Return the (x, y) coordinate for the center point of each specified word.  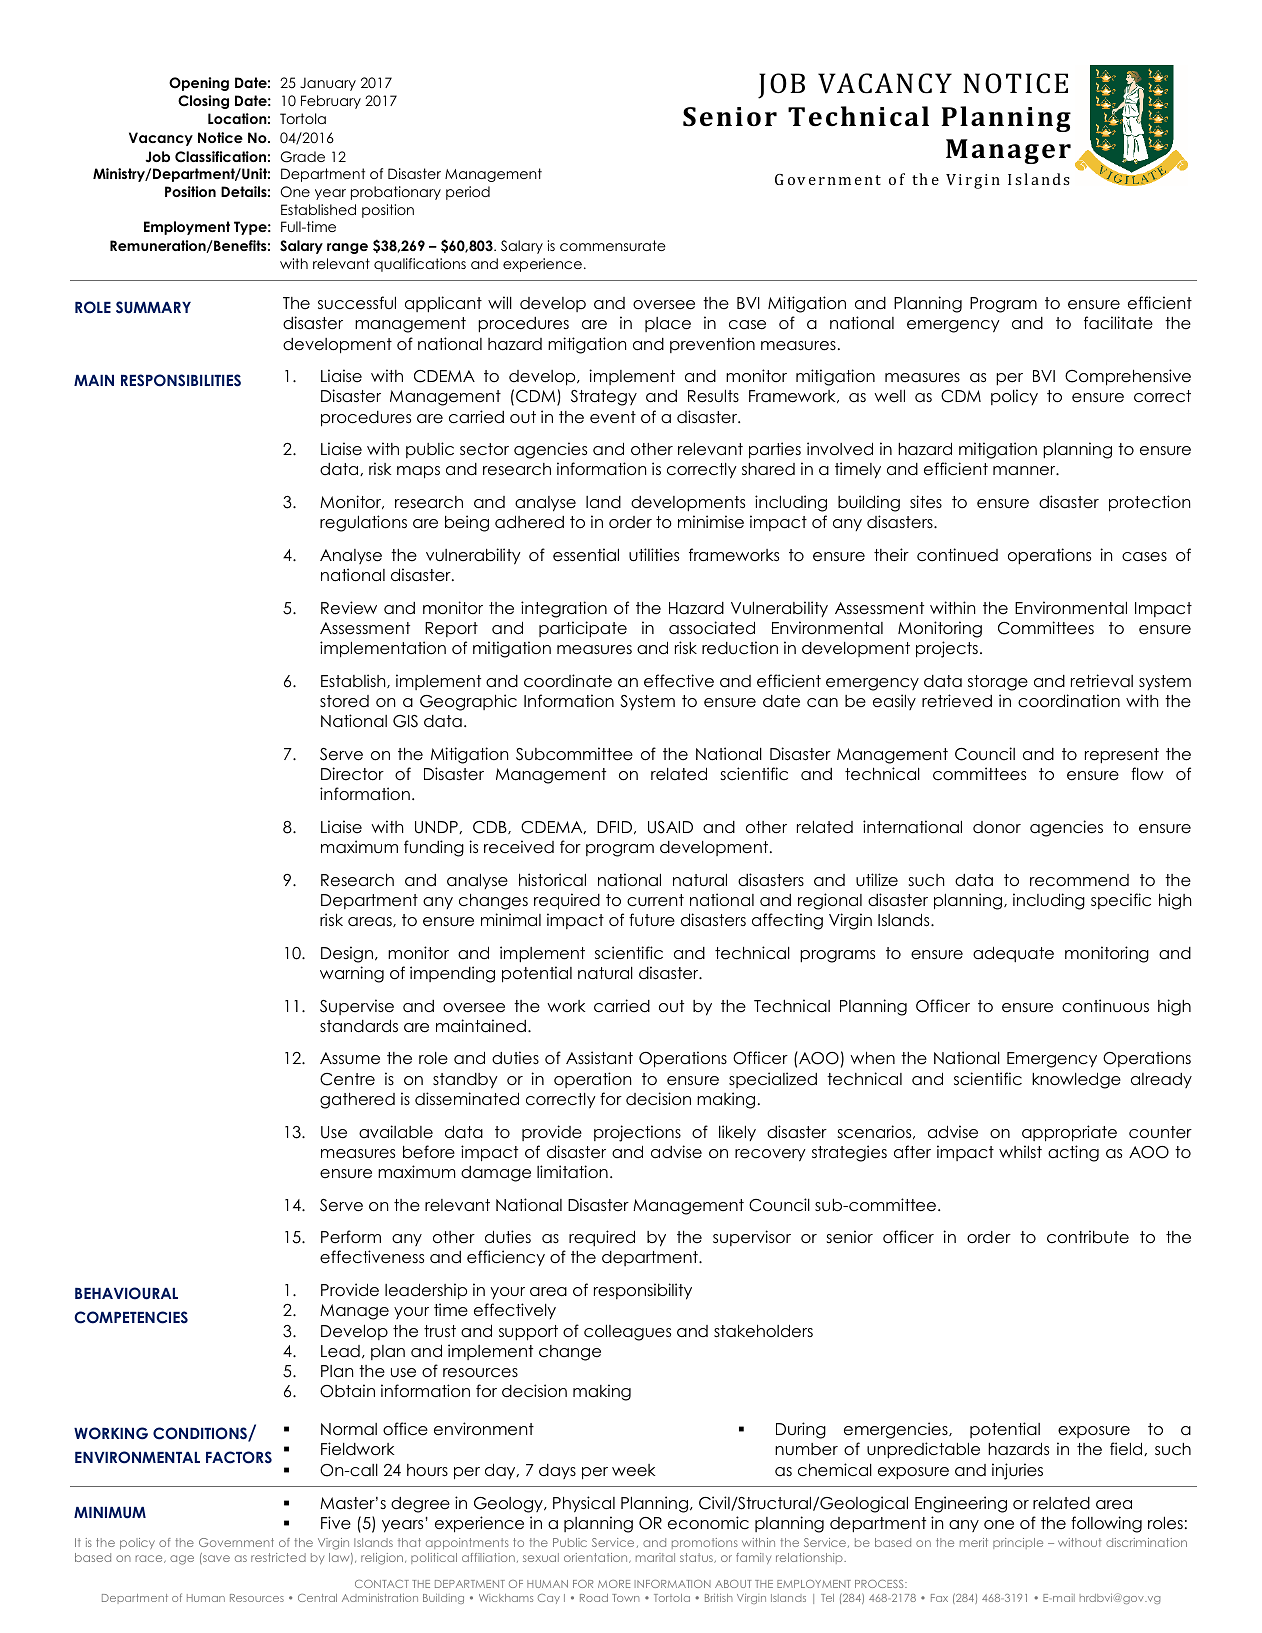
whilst (1020, 1151)
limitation (572, 1172)
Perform (351, 1237)
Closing (203, 102)
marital (655, 1557)
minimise (711, 522)
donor (997, 827)
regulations (363, 523)
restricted (278, 1557)
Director (352, 774)
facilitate (1118, 323)
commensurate (613, 245)
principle (1018, 1543)
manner (1025, 471)
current (655, 900)
